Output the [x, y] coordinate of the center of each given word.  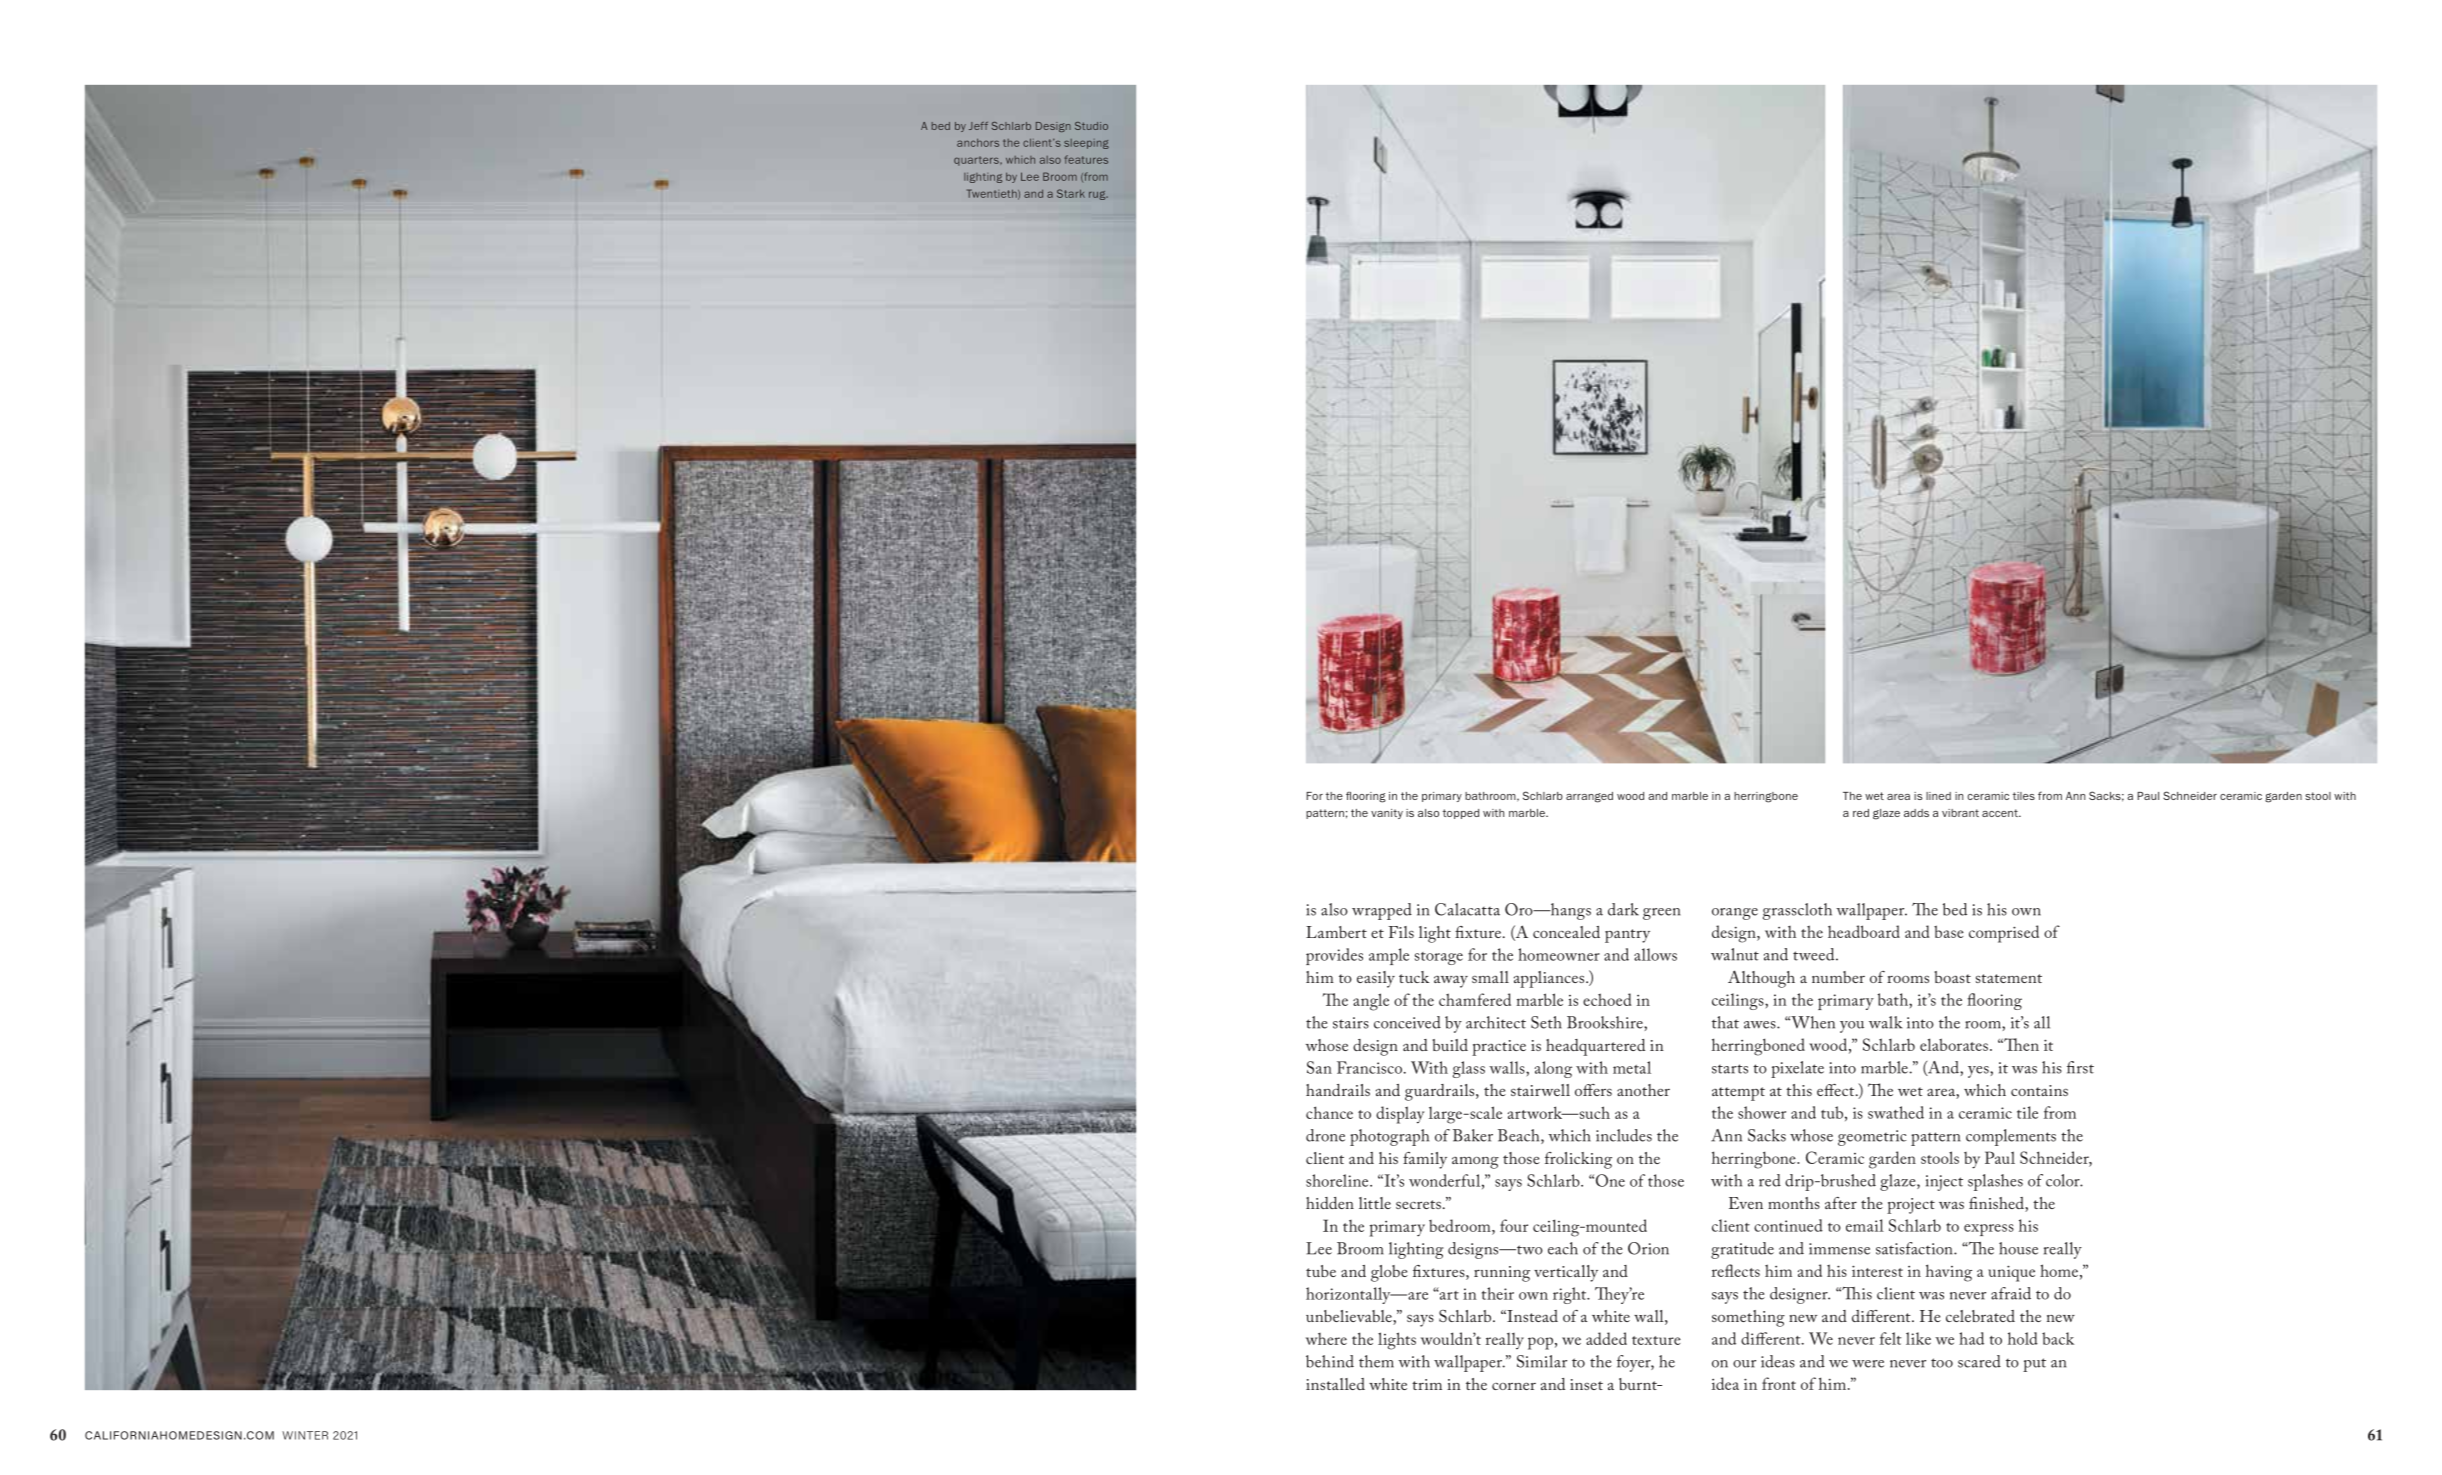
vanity [1387, 814]
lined [1938, 796]
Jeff [978, 126]
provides [1334, 956]
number [1838, 977]
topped [1461, 814]
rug [1098, 195]
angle [1371, 1002]
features [1086, 159]
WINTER [305, 1435]
